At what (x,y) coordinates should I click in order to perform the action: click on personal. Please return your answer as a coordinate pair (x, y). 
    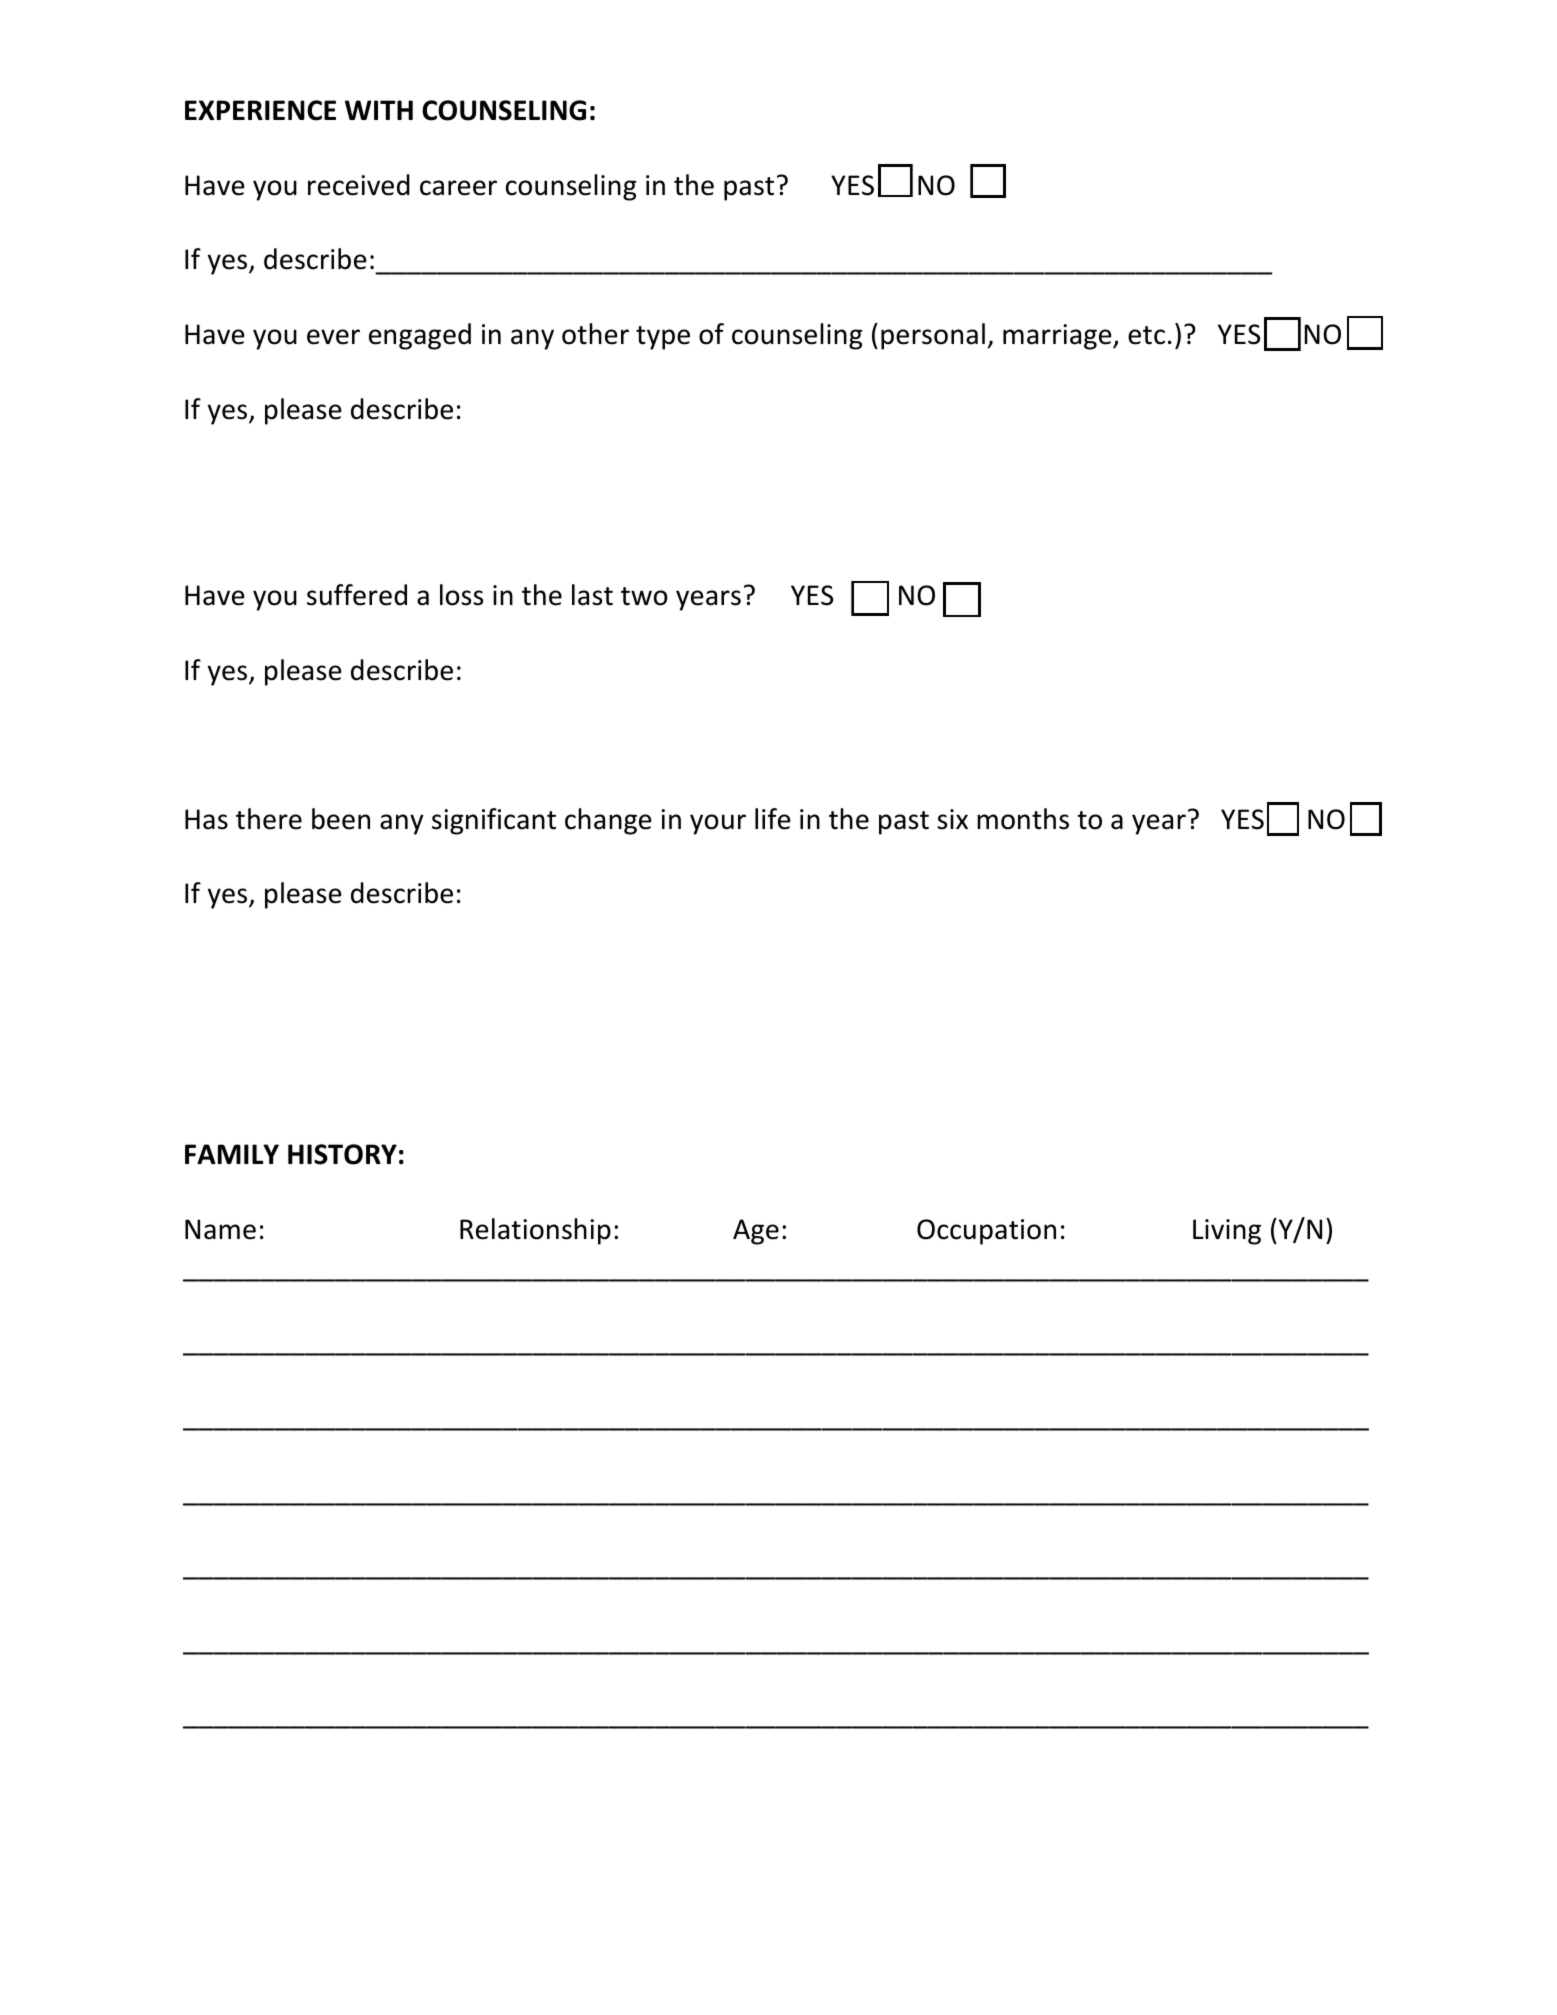
    Looking at the image, I should click on (933, 336).
